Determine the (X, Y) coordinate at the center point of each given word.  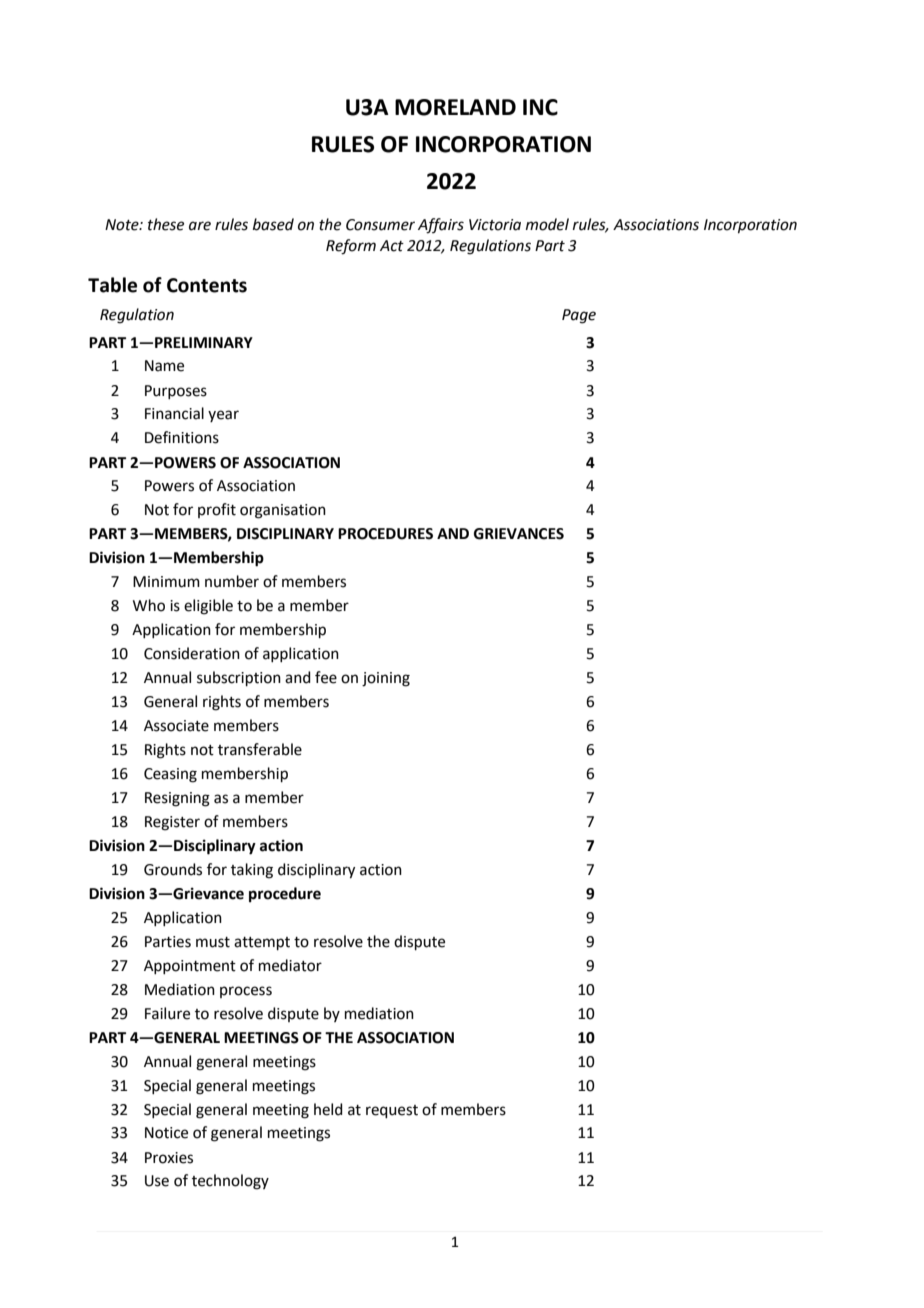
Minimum (166, 582)
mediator (290, 965)
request (392, 1111)
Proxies (169, 1158)
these (166, 224)
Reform (351, 247)
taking (252, 871)
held (328, 1109)
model (547, 224)
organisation (283, 511)
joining (386, 679)
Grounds (173, 869)
